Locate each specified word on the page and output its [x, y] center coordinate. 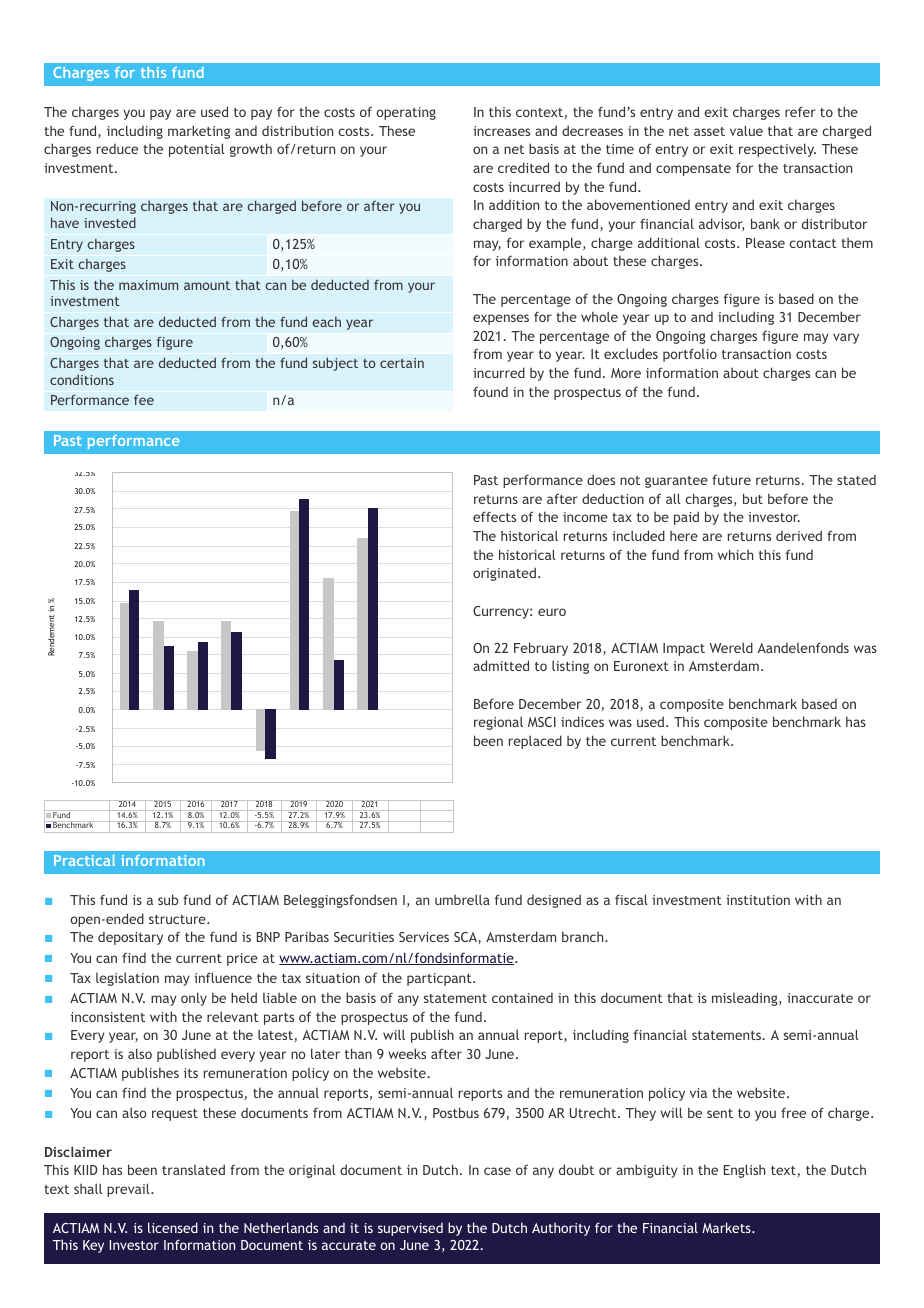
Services [424, 937]
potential [197, 150]
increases [501, 131]
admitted [501, 665]
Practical [84, 860]
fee [144, 400]
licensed [173, 1227]
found [490, 392]
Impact [684, 649]
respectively [777, 150]
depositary [130, 938]
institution [758, 900]
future [731, 480]
